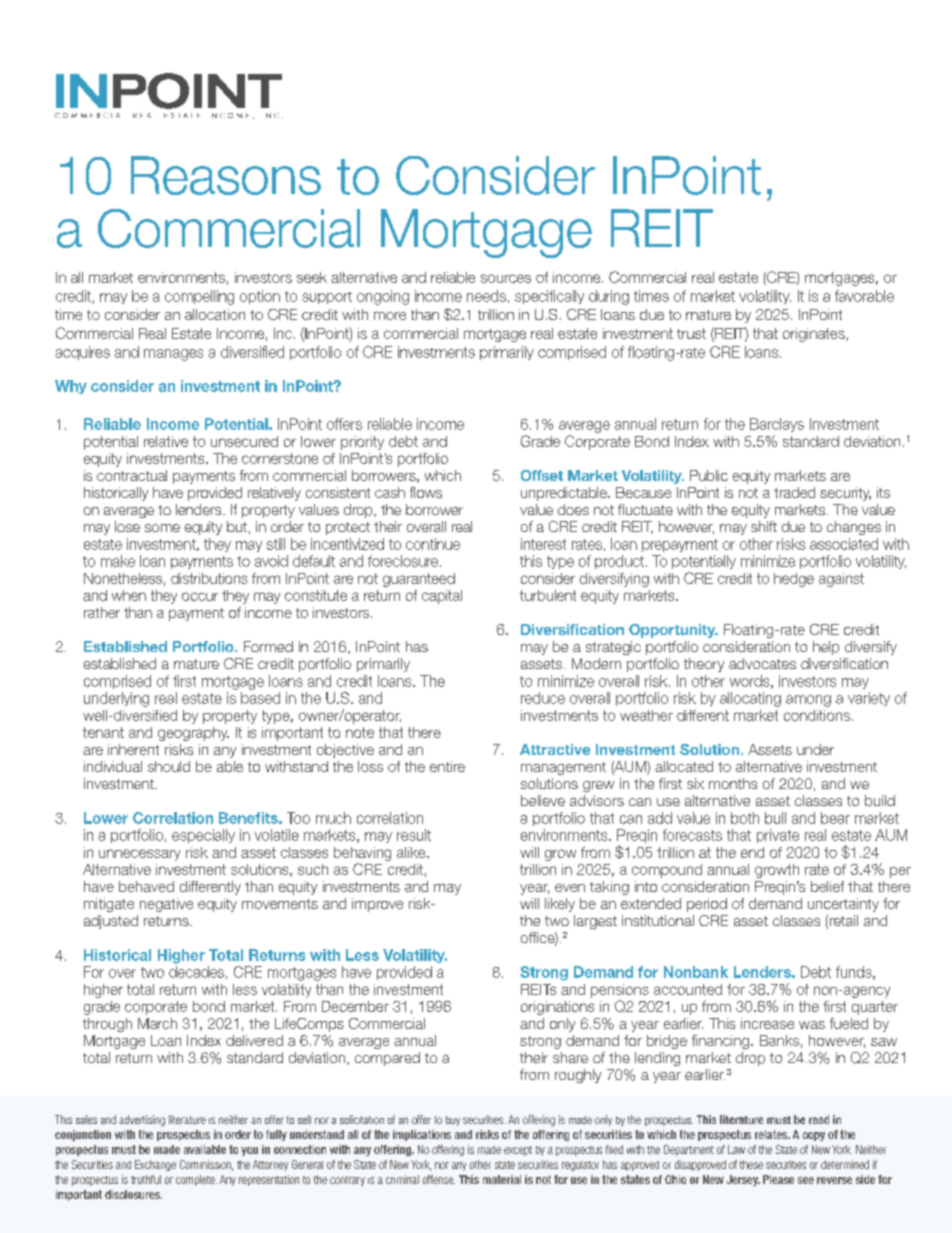  Describe the element at coordinates (155, 1165) in the screenshot. I see `Exchange` at that location.
